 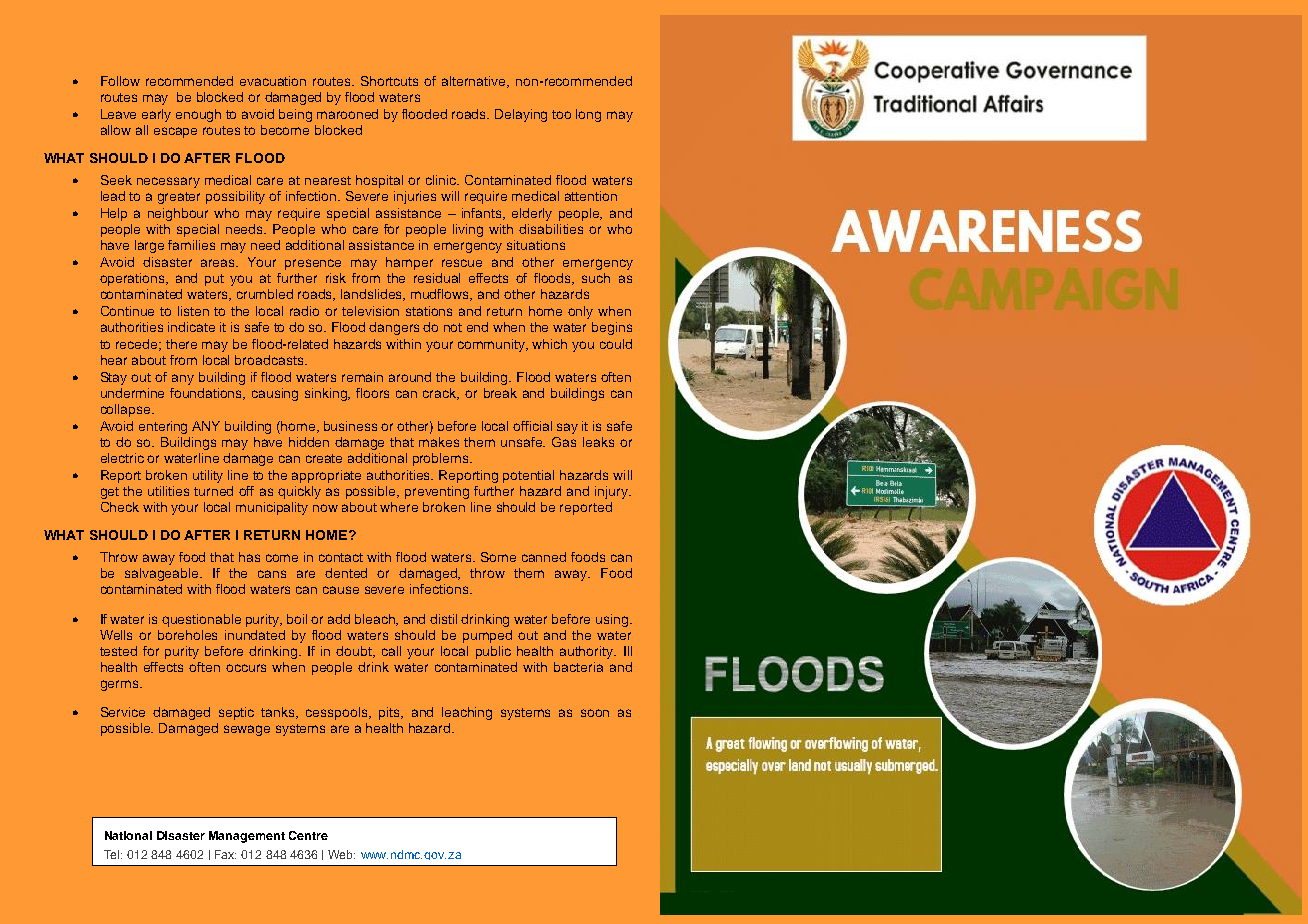 What do you see at coordinates (347, 114) in the page?
I see `marooned` at bounding box center [347, 114].
